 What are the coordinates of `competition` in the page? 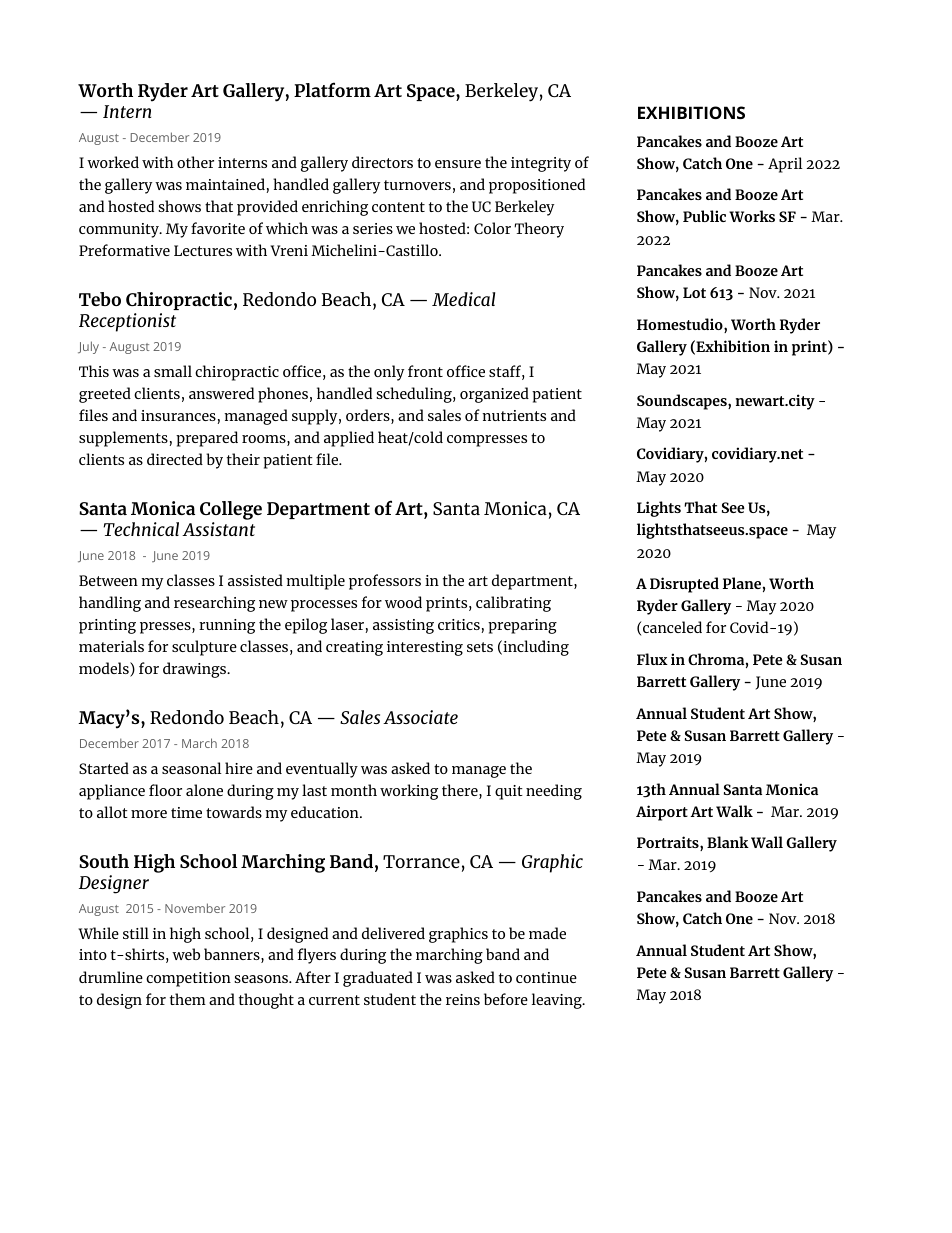 It's located at (188, 979).
